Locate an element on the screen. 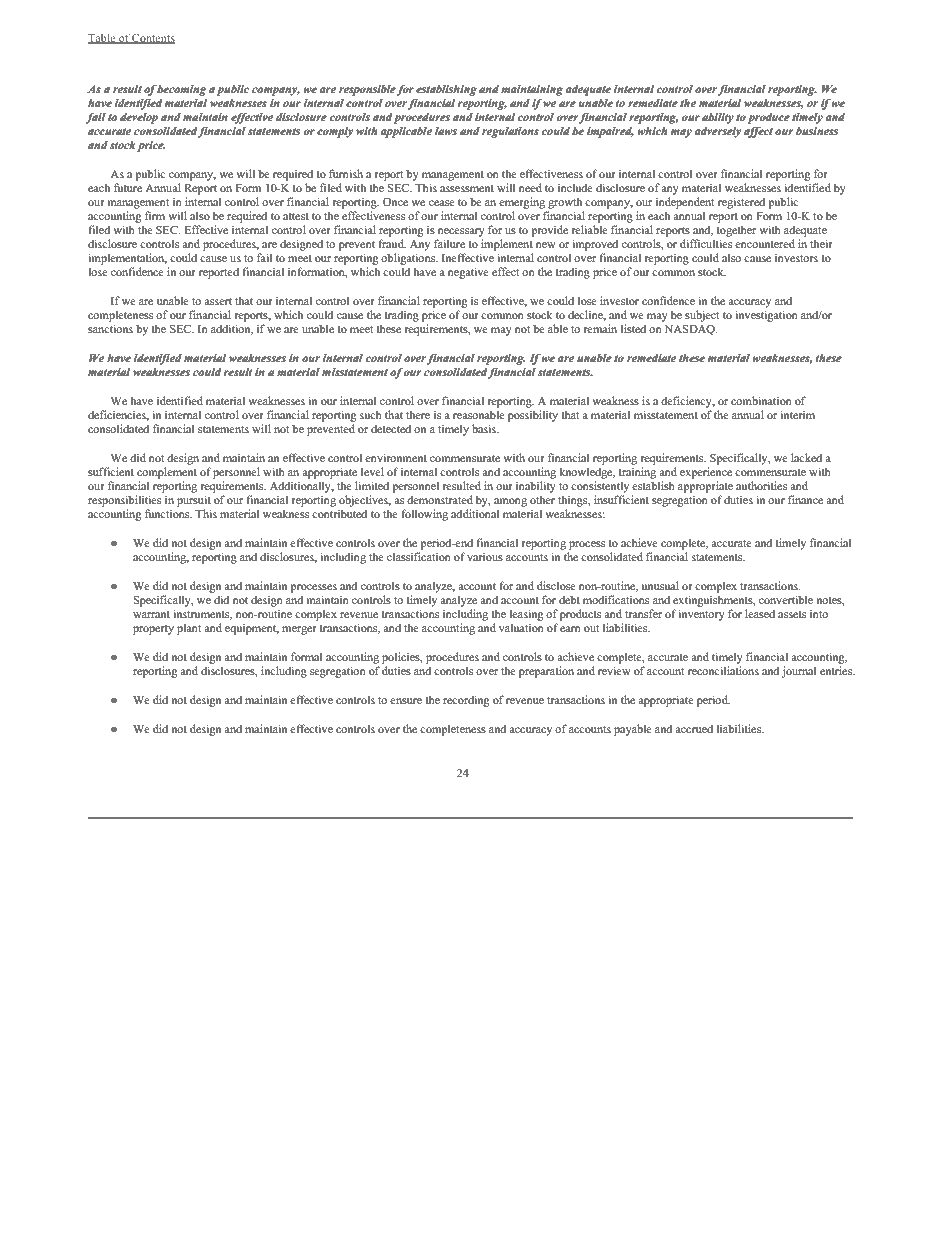  investigation is located at coordinates (766, 316).
